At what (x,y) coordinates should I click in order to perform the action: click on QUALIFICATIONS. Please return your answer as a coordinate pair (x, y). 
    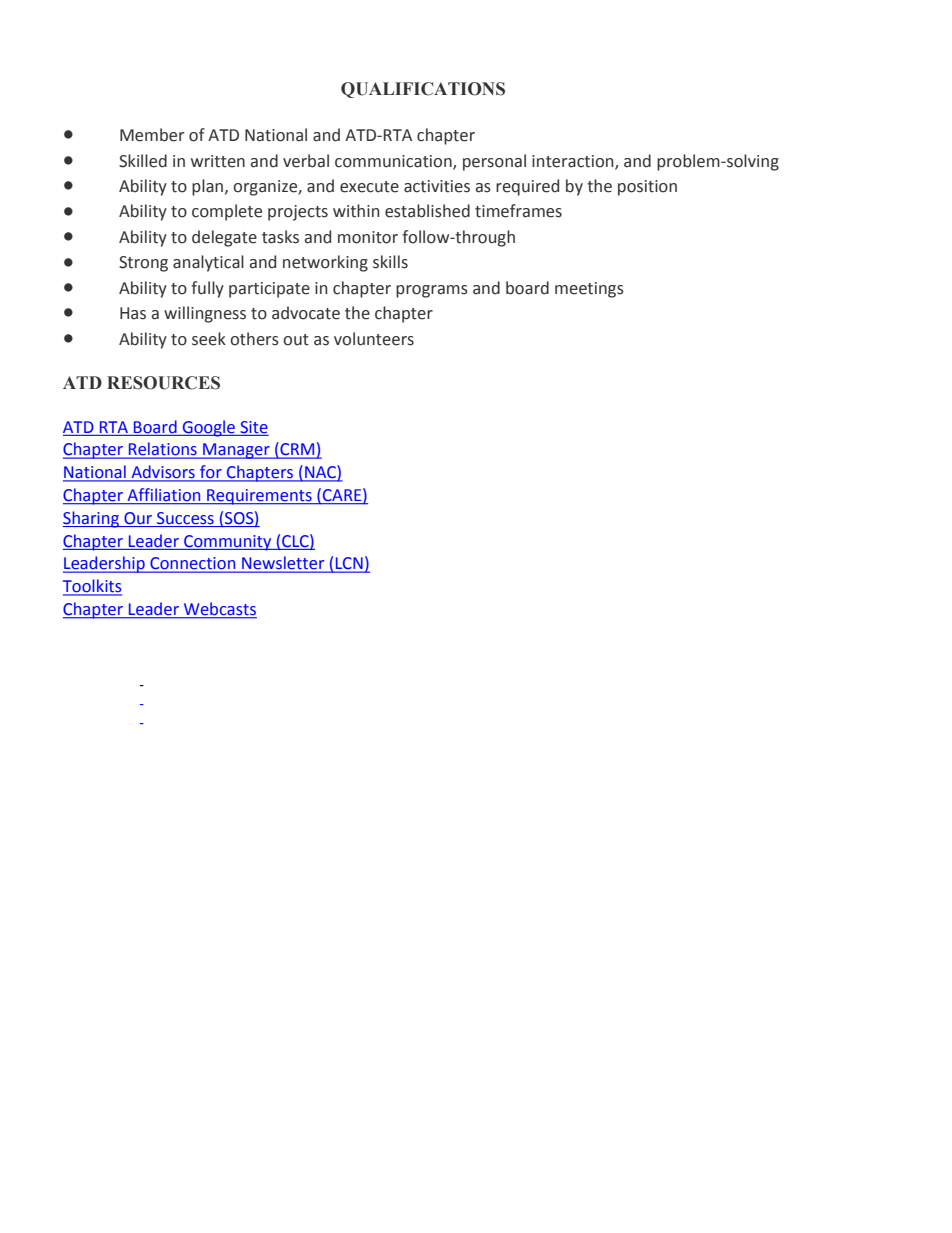
    Looking at the image, I should click on (423, 90).
